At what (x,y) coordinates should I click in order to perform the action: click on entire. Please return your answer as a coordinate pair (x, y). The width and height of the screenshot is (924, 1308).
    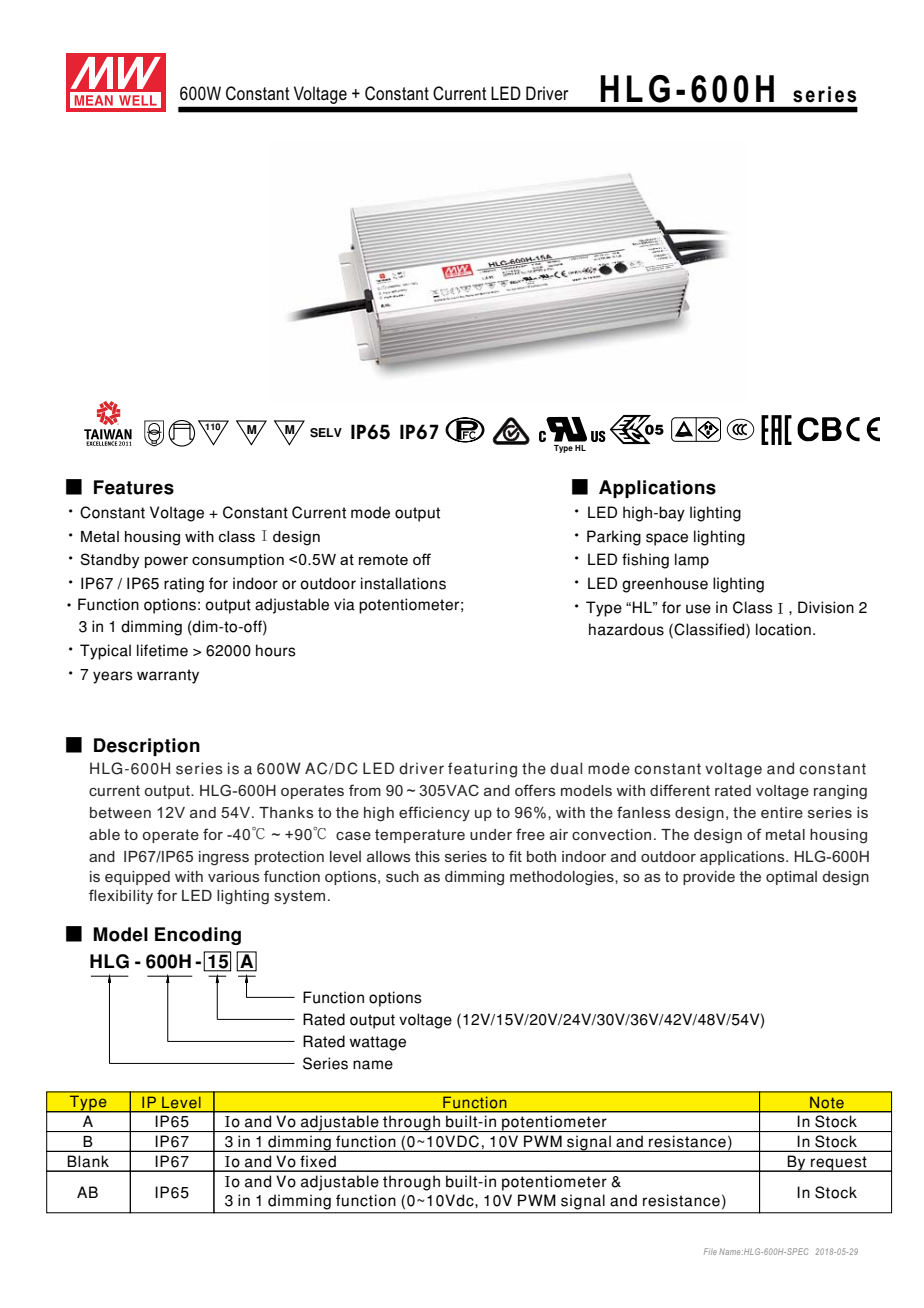
    Looking at the image, I should click on (782, 812).
